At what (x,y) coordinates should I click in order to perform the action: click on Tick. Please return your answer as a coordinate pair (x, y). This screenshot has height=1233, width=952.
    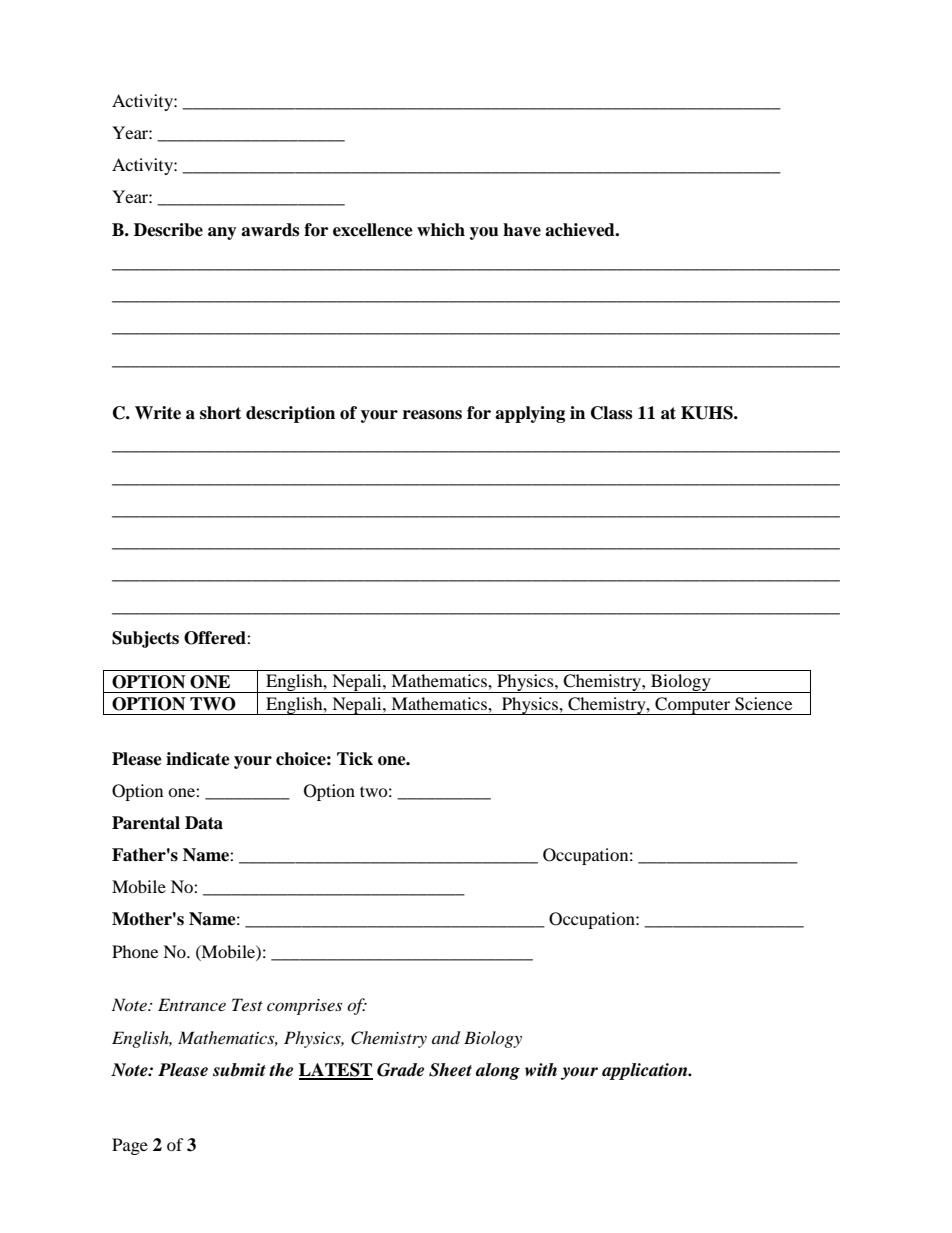
    Looking at the image, I should click on (355, 759).
